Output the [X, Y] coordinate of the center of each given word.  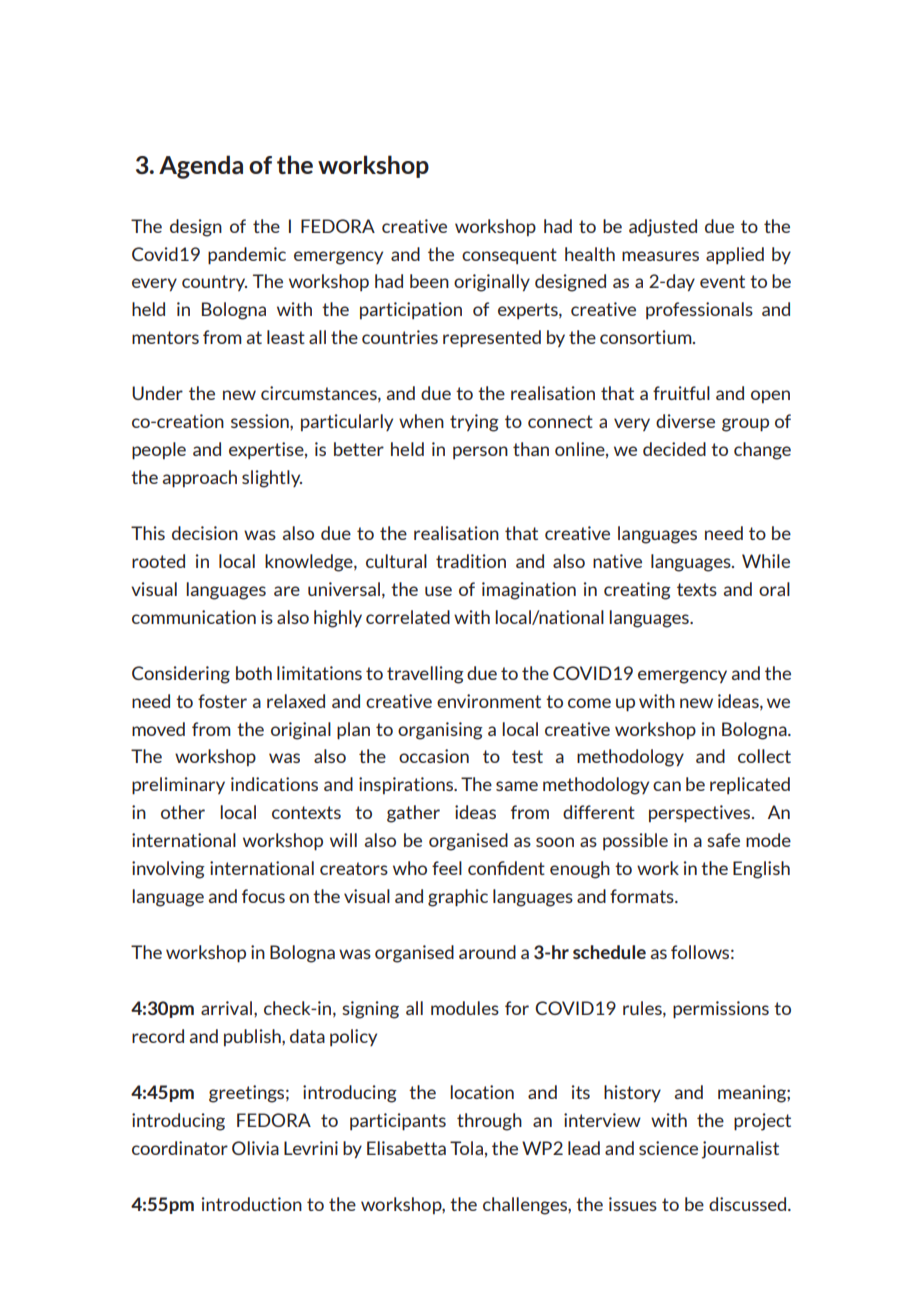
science [668, 1148]
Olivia [255, 1148]
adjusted [663, 228]
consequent [509, 256]
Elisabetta [406, 1148]
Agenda [201, 167]
